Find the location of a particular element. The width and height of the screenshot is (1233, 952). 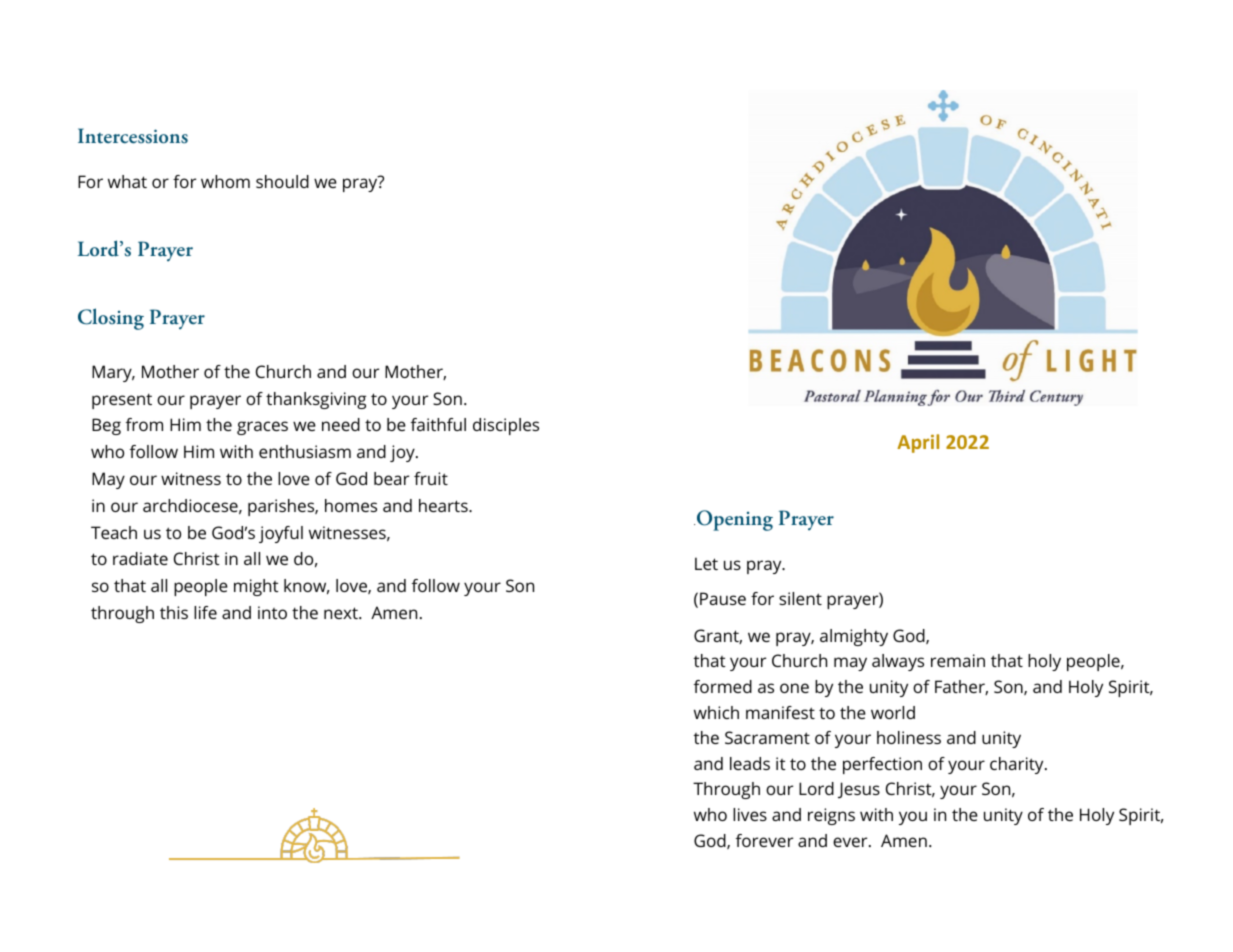

present is located at coordinates (122, 401).
